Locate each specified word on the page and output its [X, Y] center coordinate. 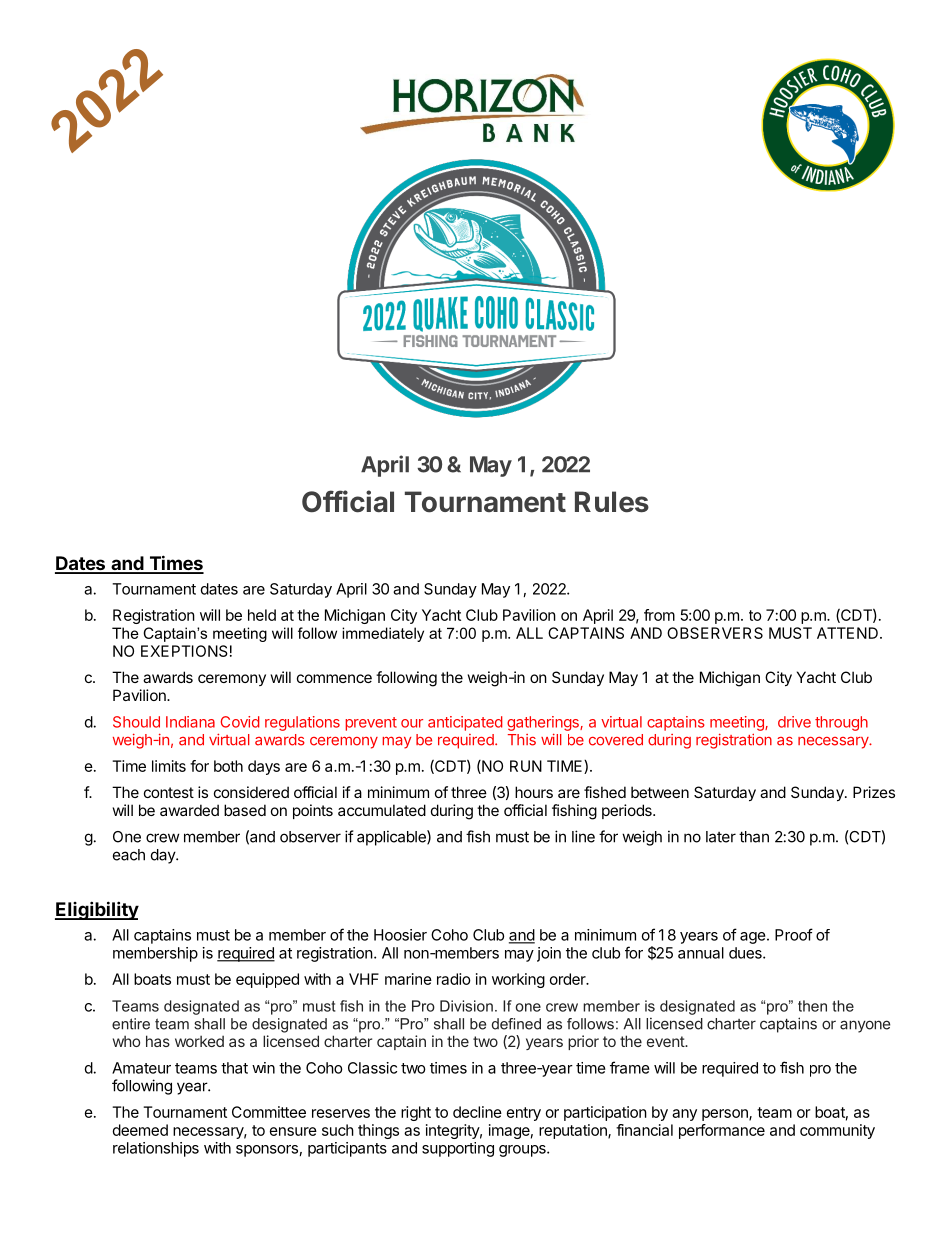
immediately [383, 634]
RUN [526, 766]
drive [794, 722]
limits [169, 766]
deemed [140, 1130]
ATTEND [847, 633]
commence [334, 678]
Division [466, 1006]
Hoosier [400, 935]
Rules [612, 502]
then [812, 1006]
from [659, 615]
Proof [794, 934]
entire [131, 1024]
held [262, 615]
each [129, 855]
